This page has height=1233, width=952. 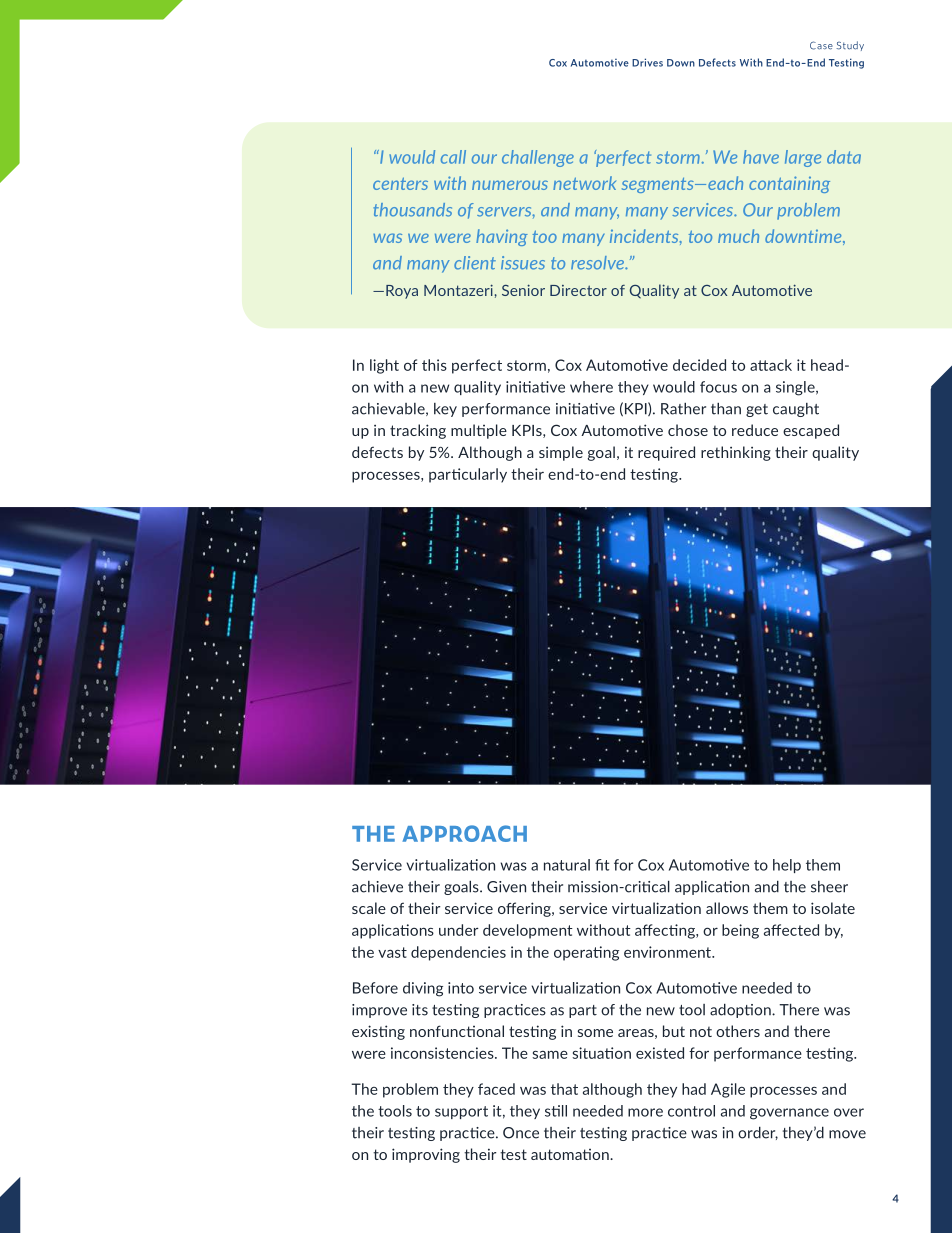 What do you see at coordinates (647, 62) in the page?
I see `Drives` at bounding box center [647, 62].
